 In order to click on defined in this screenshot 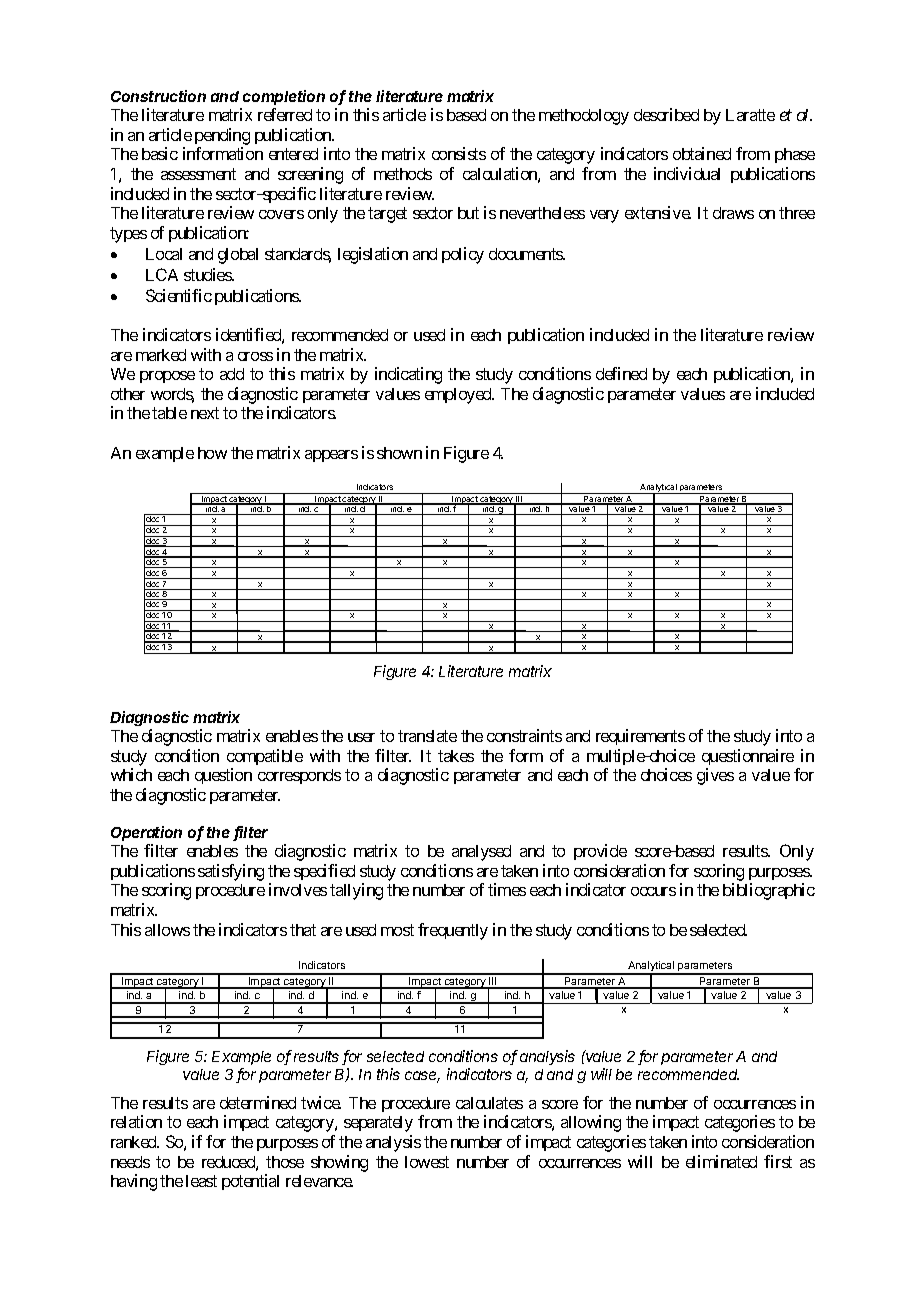, I will do `click(621, 373)`.
